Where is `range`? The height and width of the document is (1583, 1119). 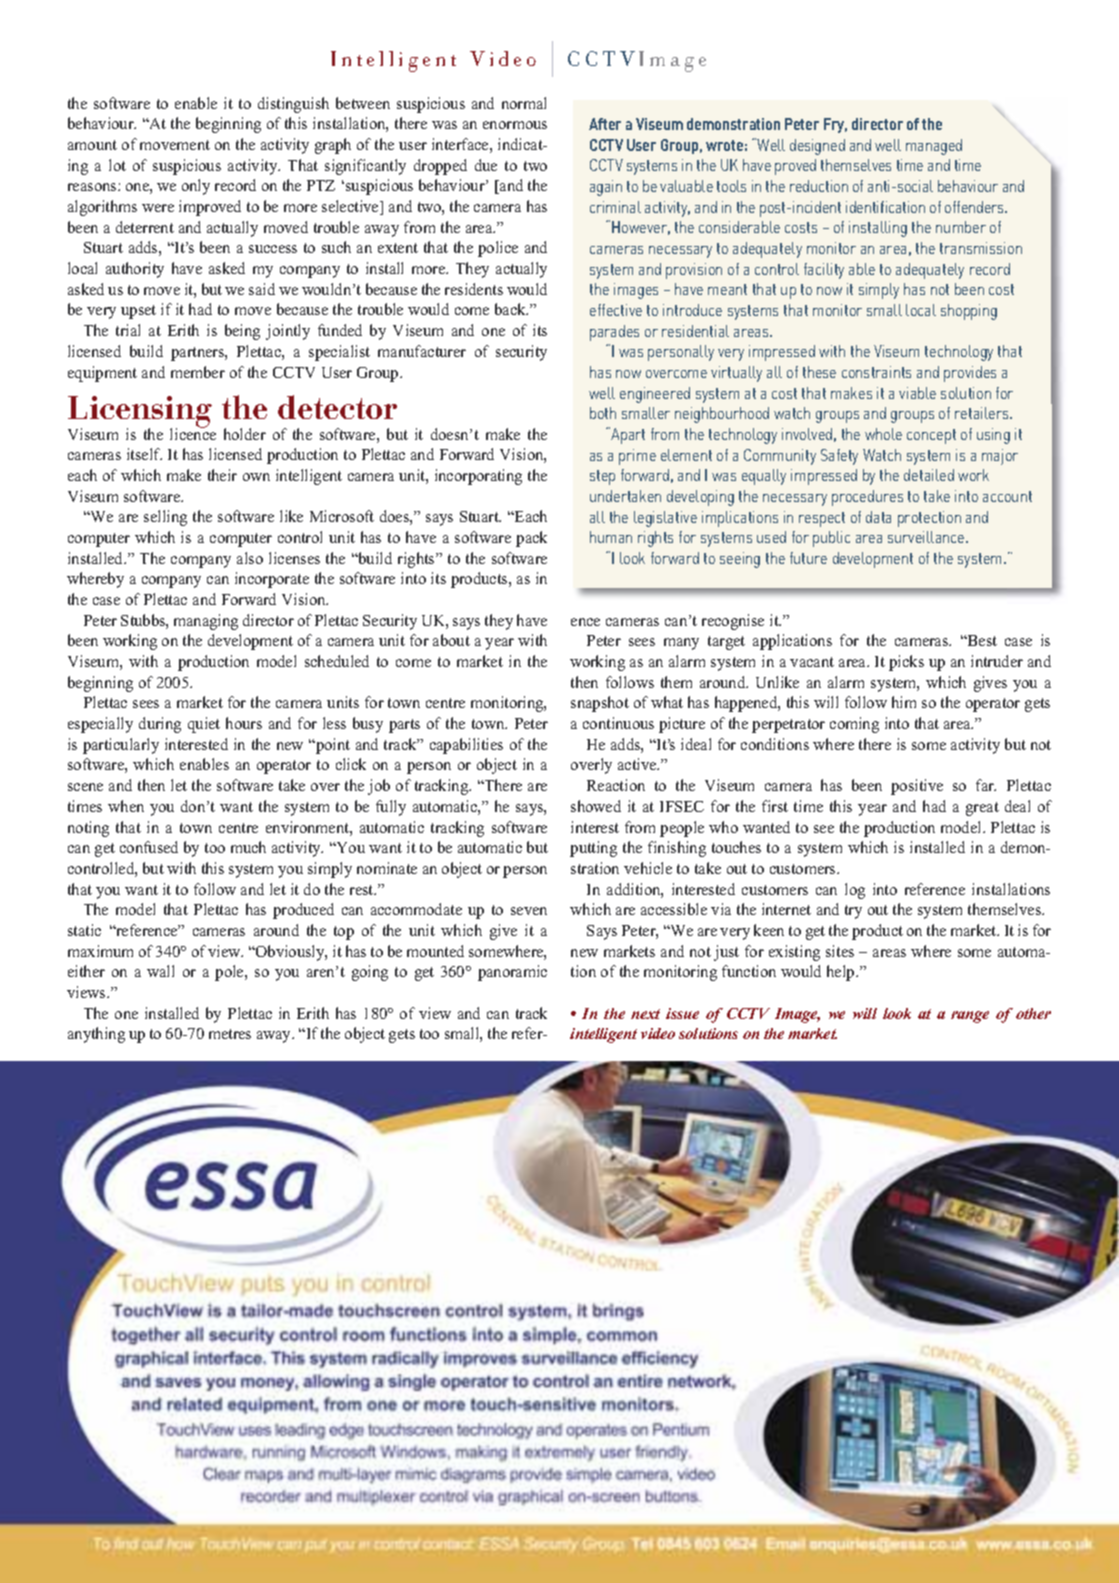
range is located at coordinates (970, 1017).
